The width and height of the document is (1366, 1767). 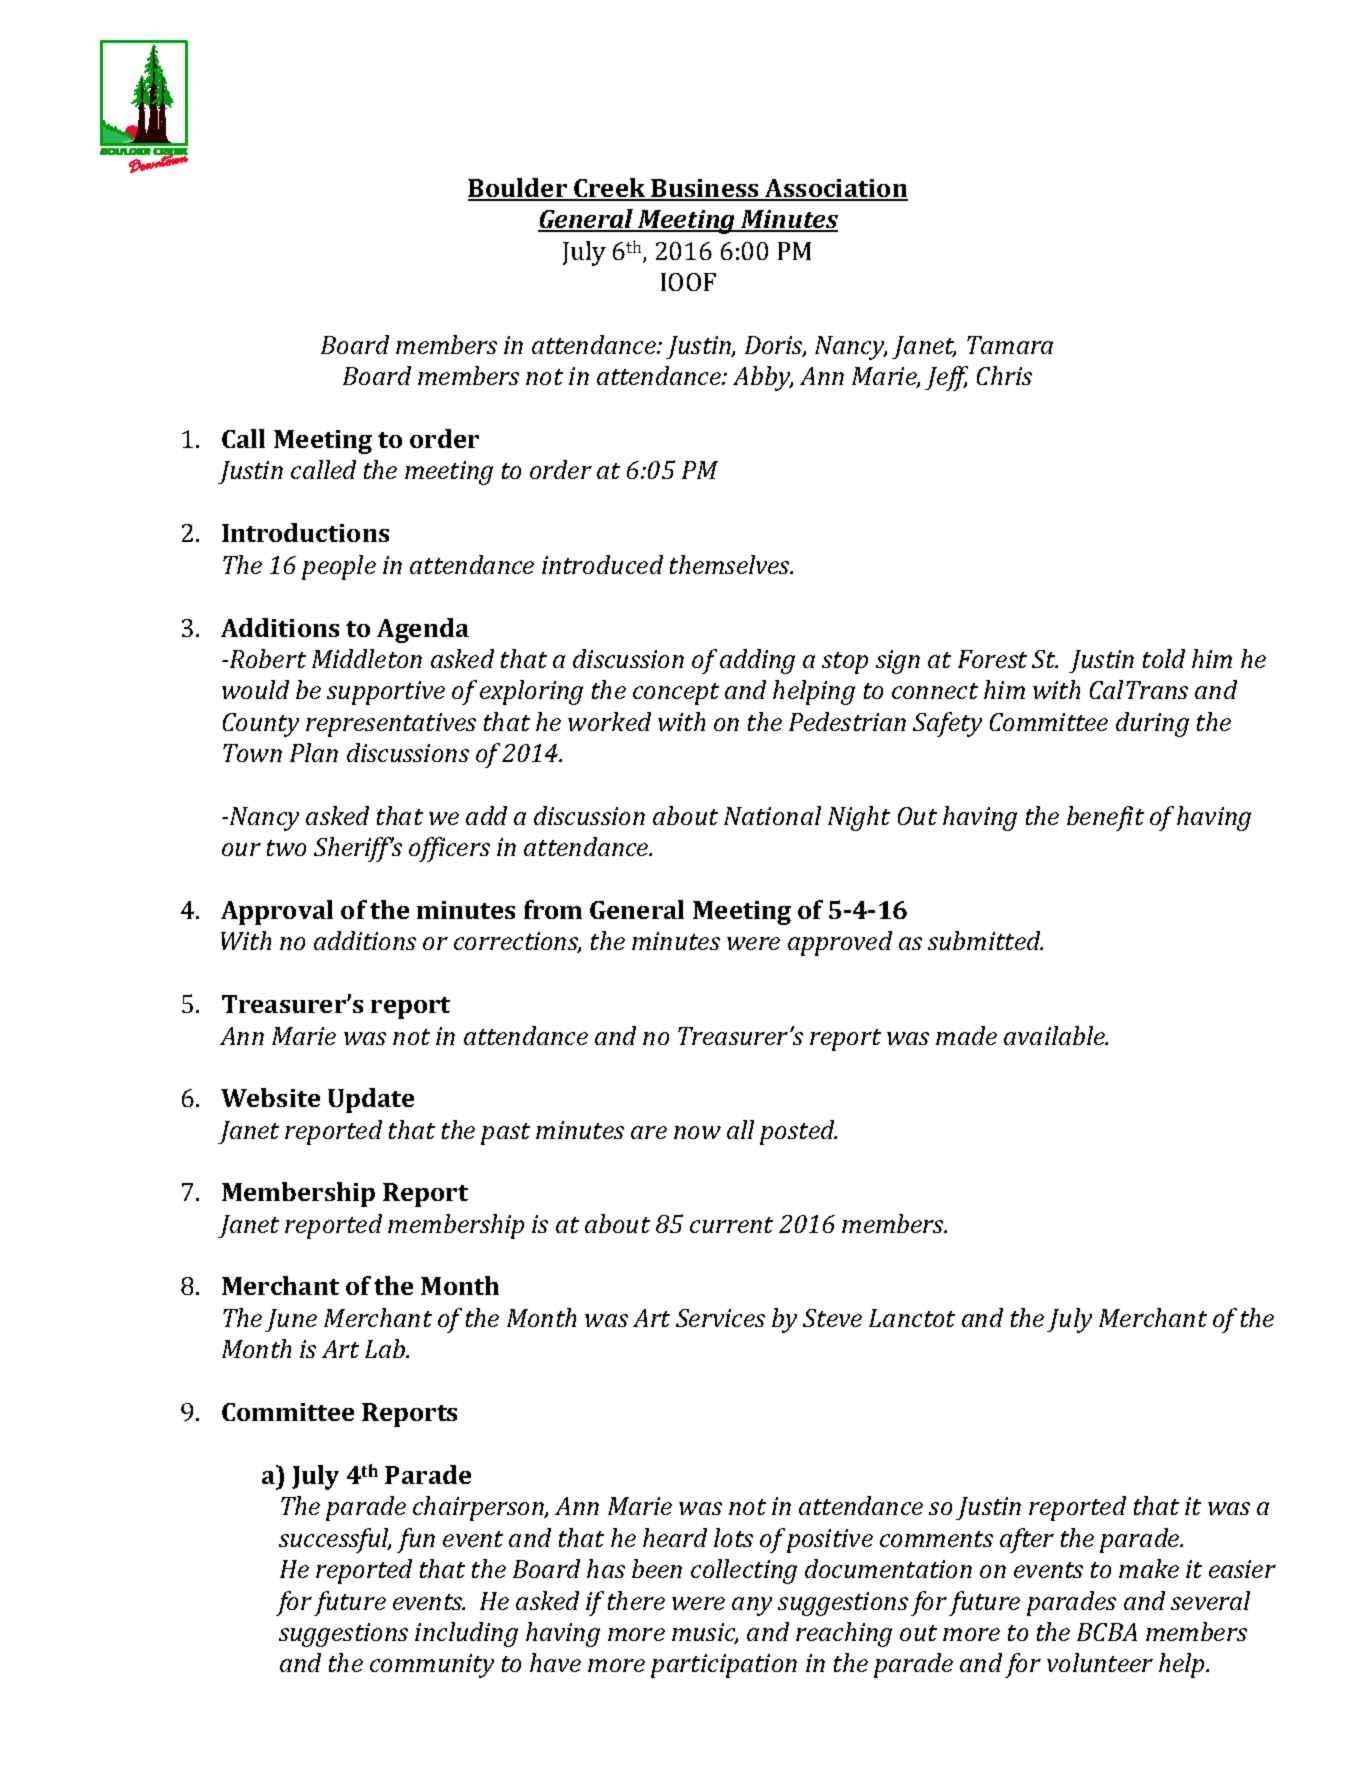 I want to click on Services, so click(x=720, y=1318).
